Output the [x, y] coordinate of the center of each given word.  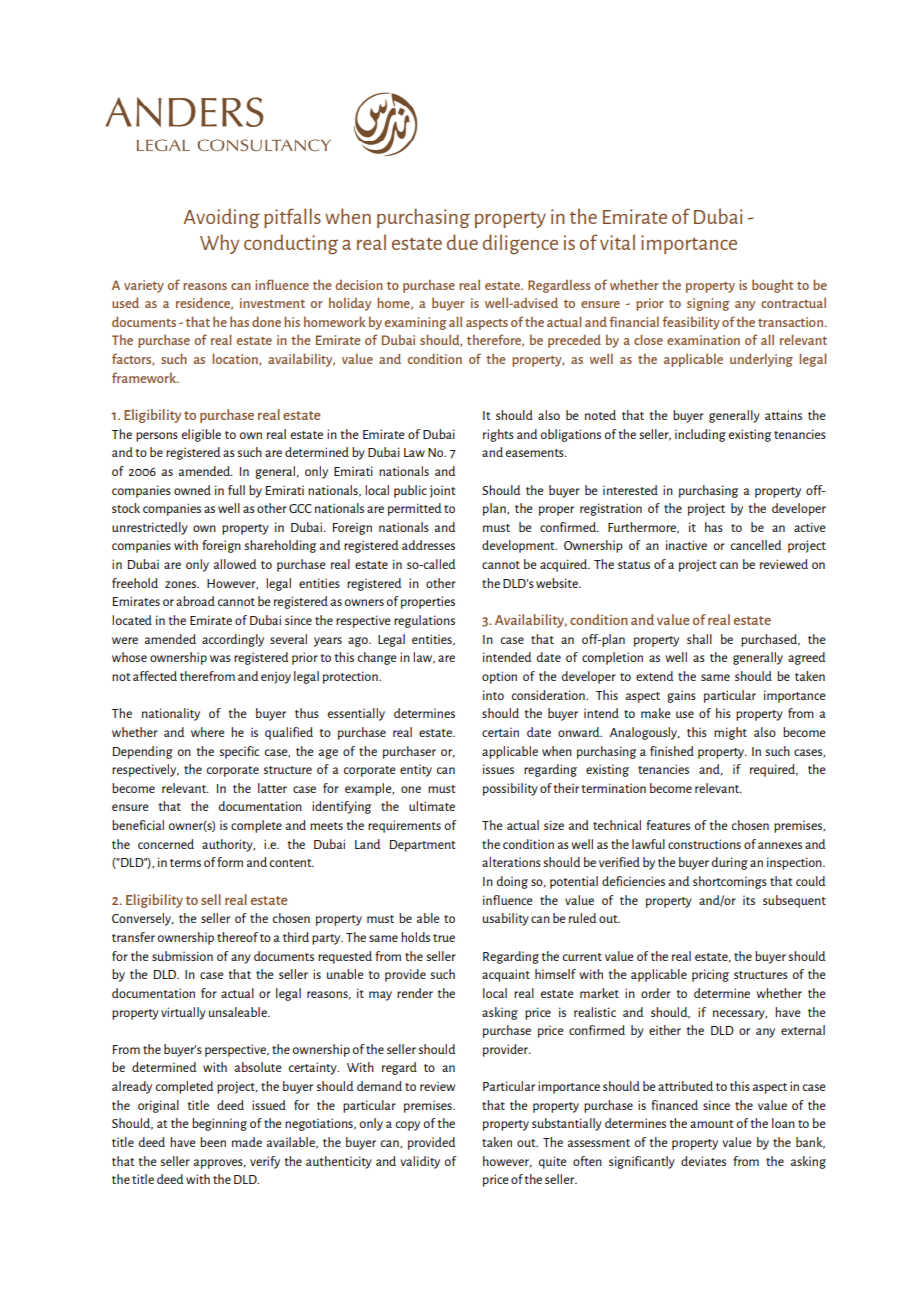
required [774, 770]
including [700, 435]
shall [699, 639]
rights [498, 435]
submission [182, 956]
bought [772, 286]
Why [219, 244]
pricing [710, 975]
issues [498, 769]
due [462, 242]
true [444, 938]
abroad [195, 601]
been [213, 1142]
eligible [201, 435]
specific [239, 752]
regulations [424, 621]
